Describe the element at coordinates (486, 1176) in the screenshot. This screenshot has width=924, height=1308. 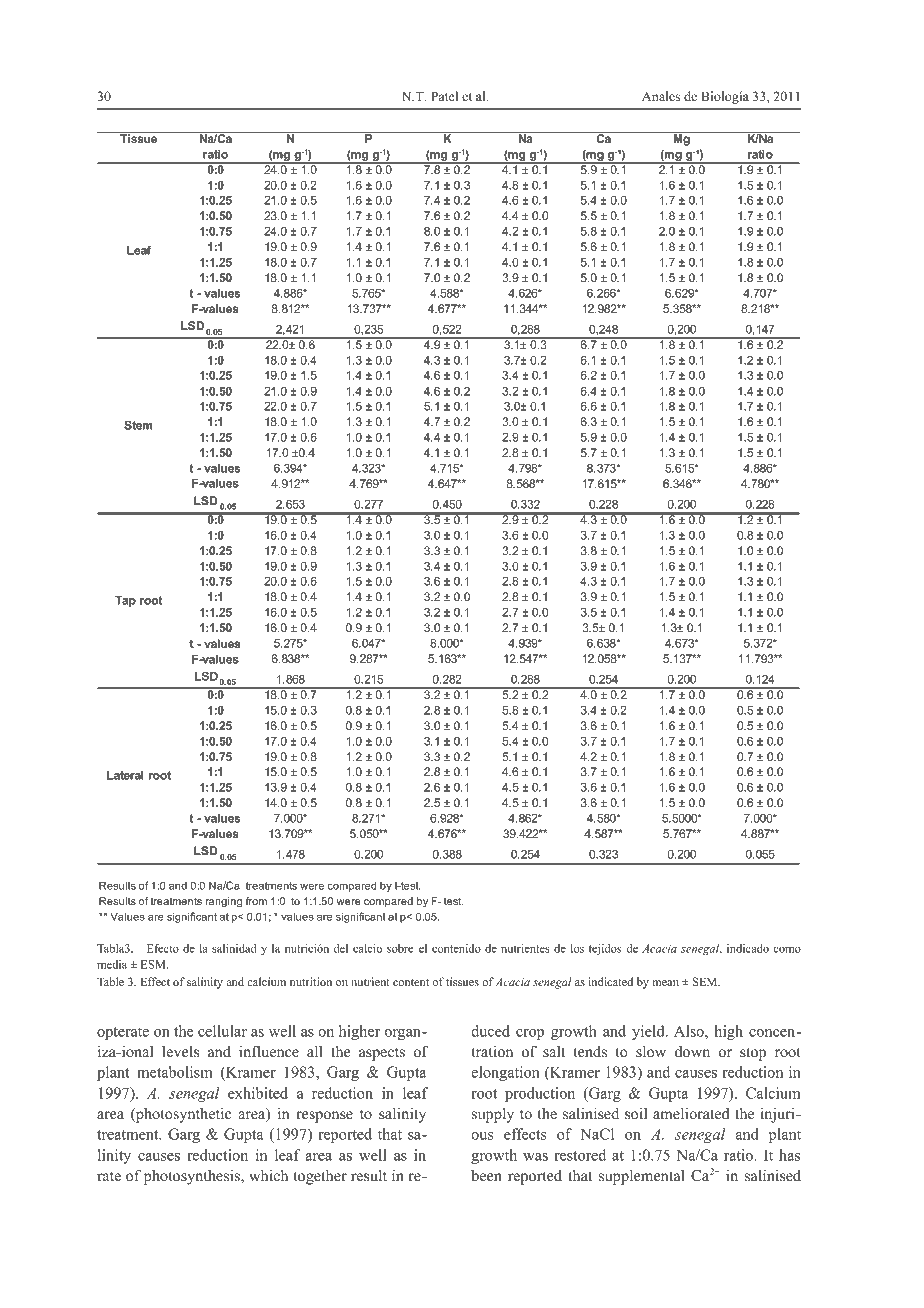
I see `been` at that location.
